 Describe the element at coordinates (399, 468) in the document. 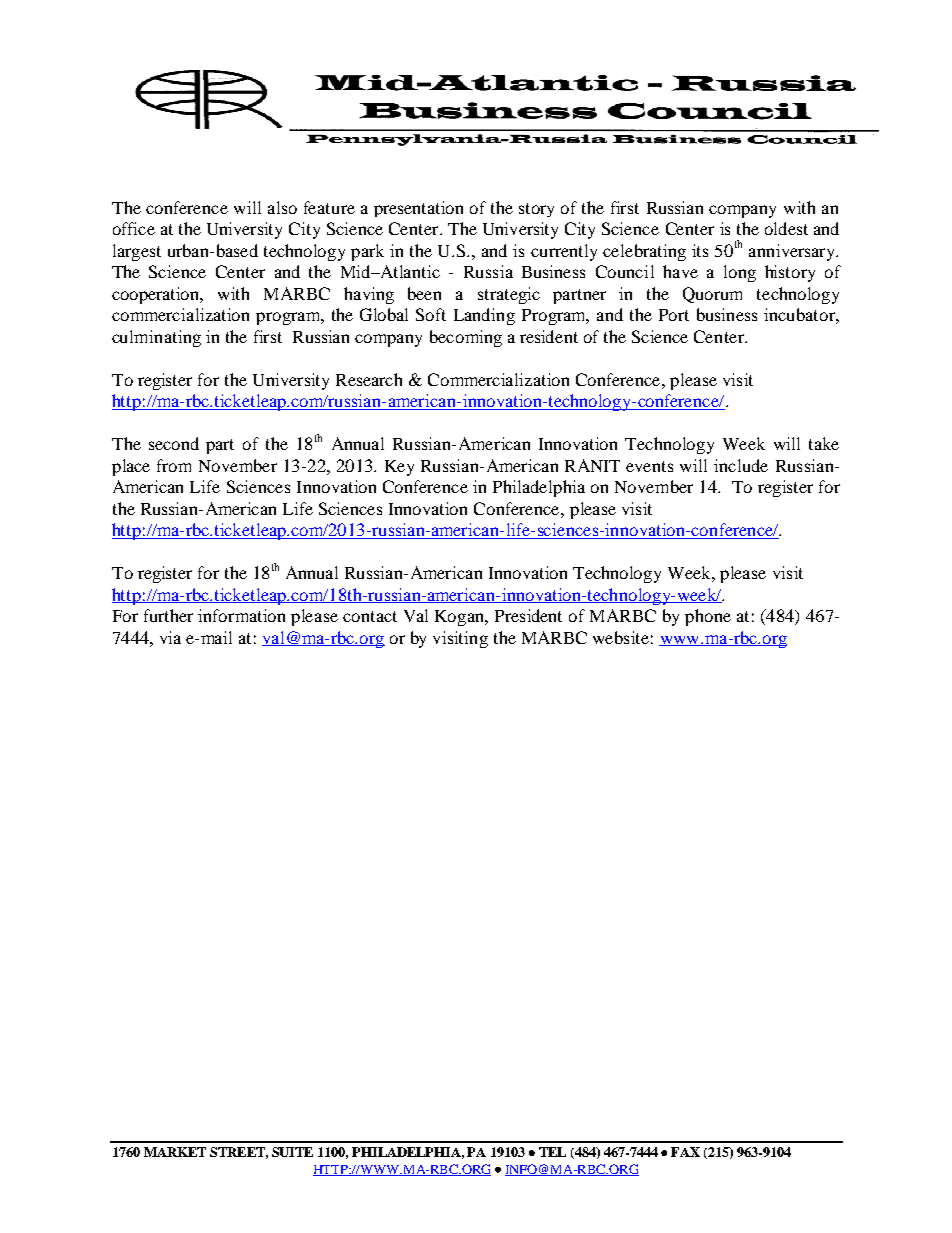

I see `Key` at that location.
